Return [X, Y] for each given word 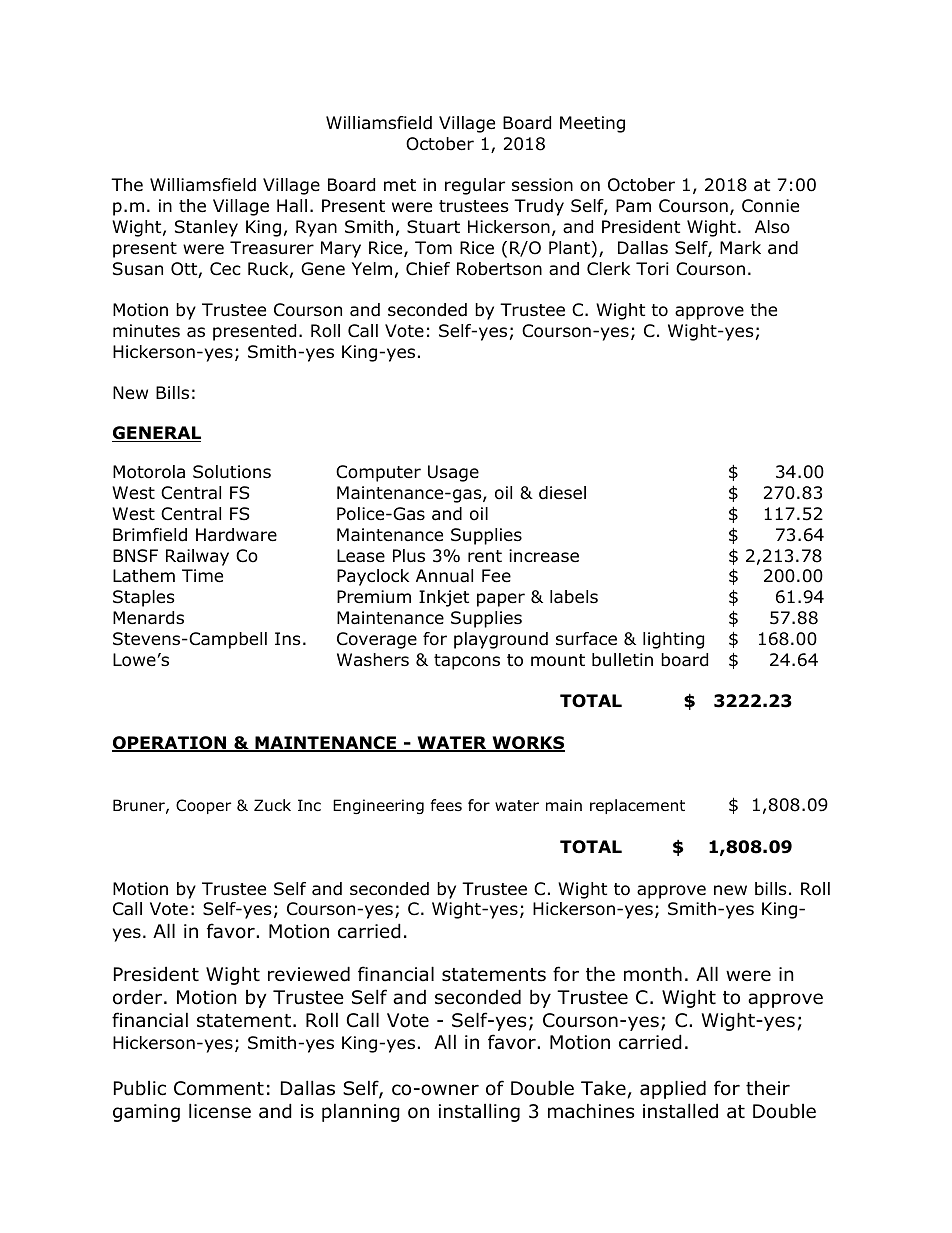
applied [673, 1089]
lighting [673, 640]
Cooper [203, 806]
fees [446, 805]
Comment [219, 1088]
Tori [652, 269]
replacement [637, 806]
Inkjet [444, 598]
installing [479, 1112]
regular [475, 186]
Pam [633, 206]
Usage [453, 473]
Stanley [206, 228]
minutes [146, 331]
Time [202, 576]
